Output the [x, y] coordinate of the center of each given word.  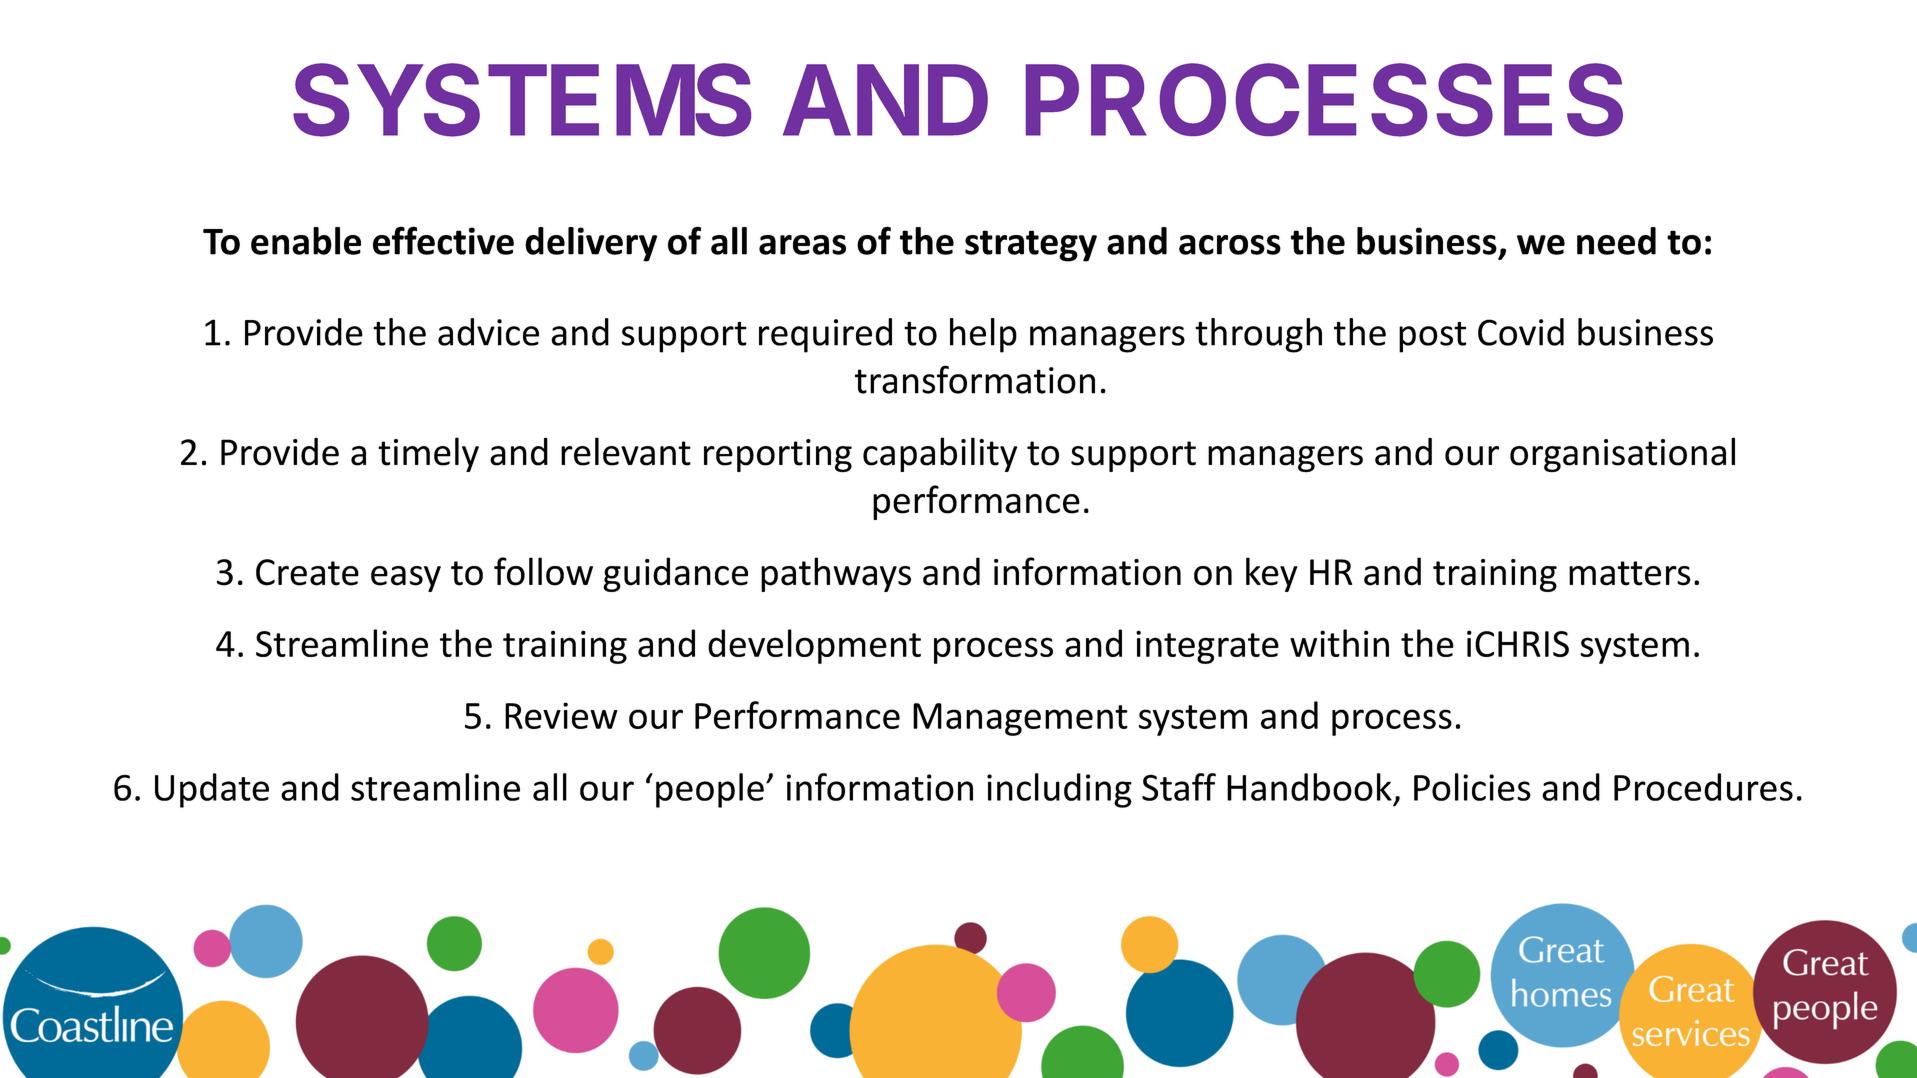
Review [561, 715]
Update [212, 790]
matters [1630, 573]
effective [443, 240]
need [1616, 241]
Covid [1521, 332]
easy [406, 579]
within [1339, 643]
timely [428, 454]
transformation [975, 379]
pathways [836, 574]
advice [488, 332]
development [814, 646]
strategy [1031, 246]
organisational [1622, 455]
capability [940, 454]
